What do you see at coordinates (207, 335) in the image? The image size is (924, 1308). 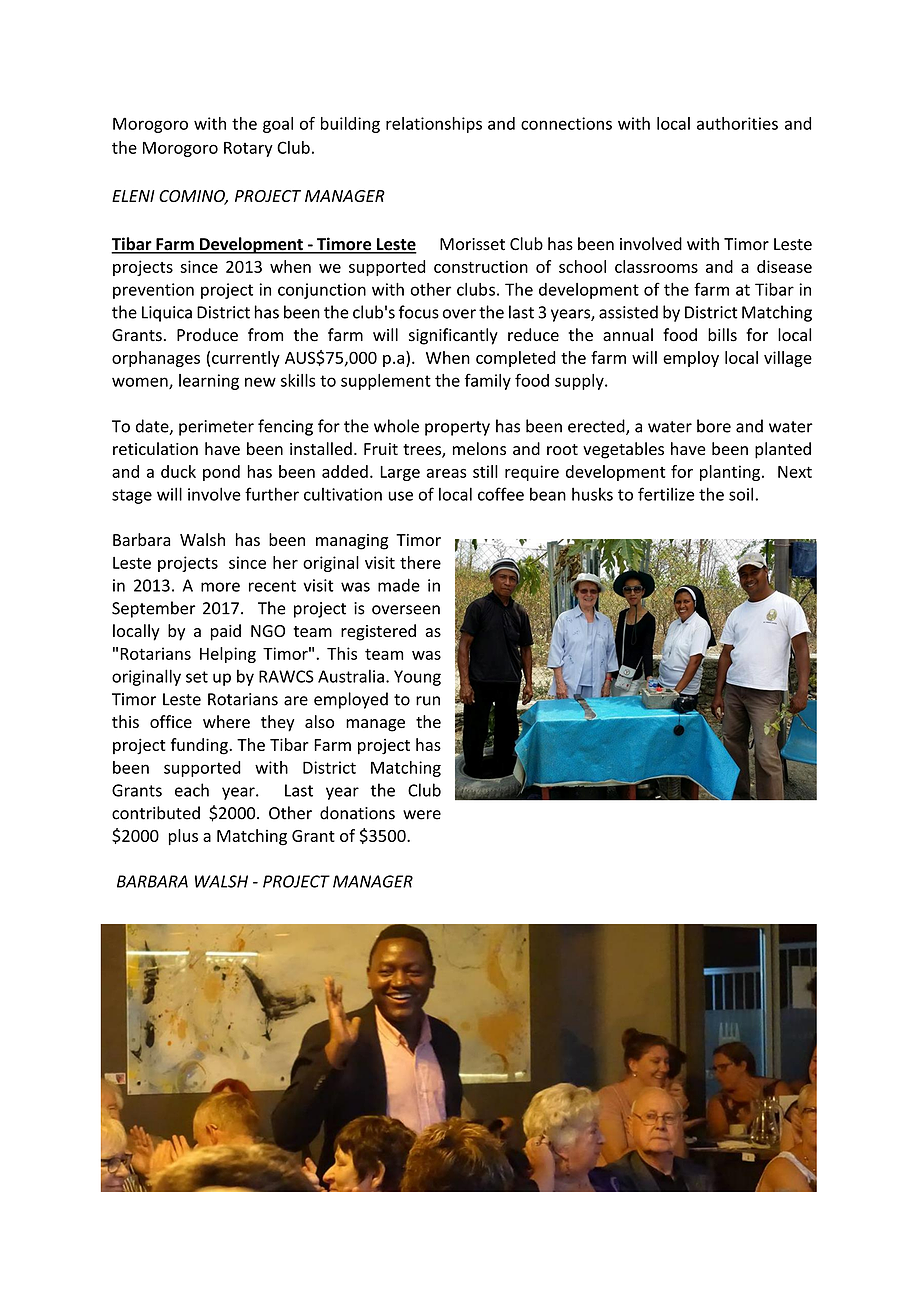 I see `Produce` at bounding box center [207, 335].
